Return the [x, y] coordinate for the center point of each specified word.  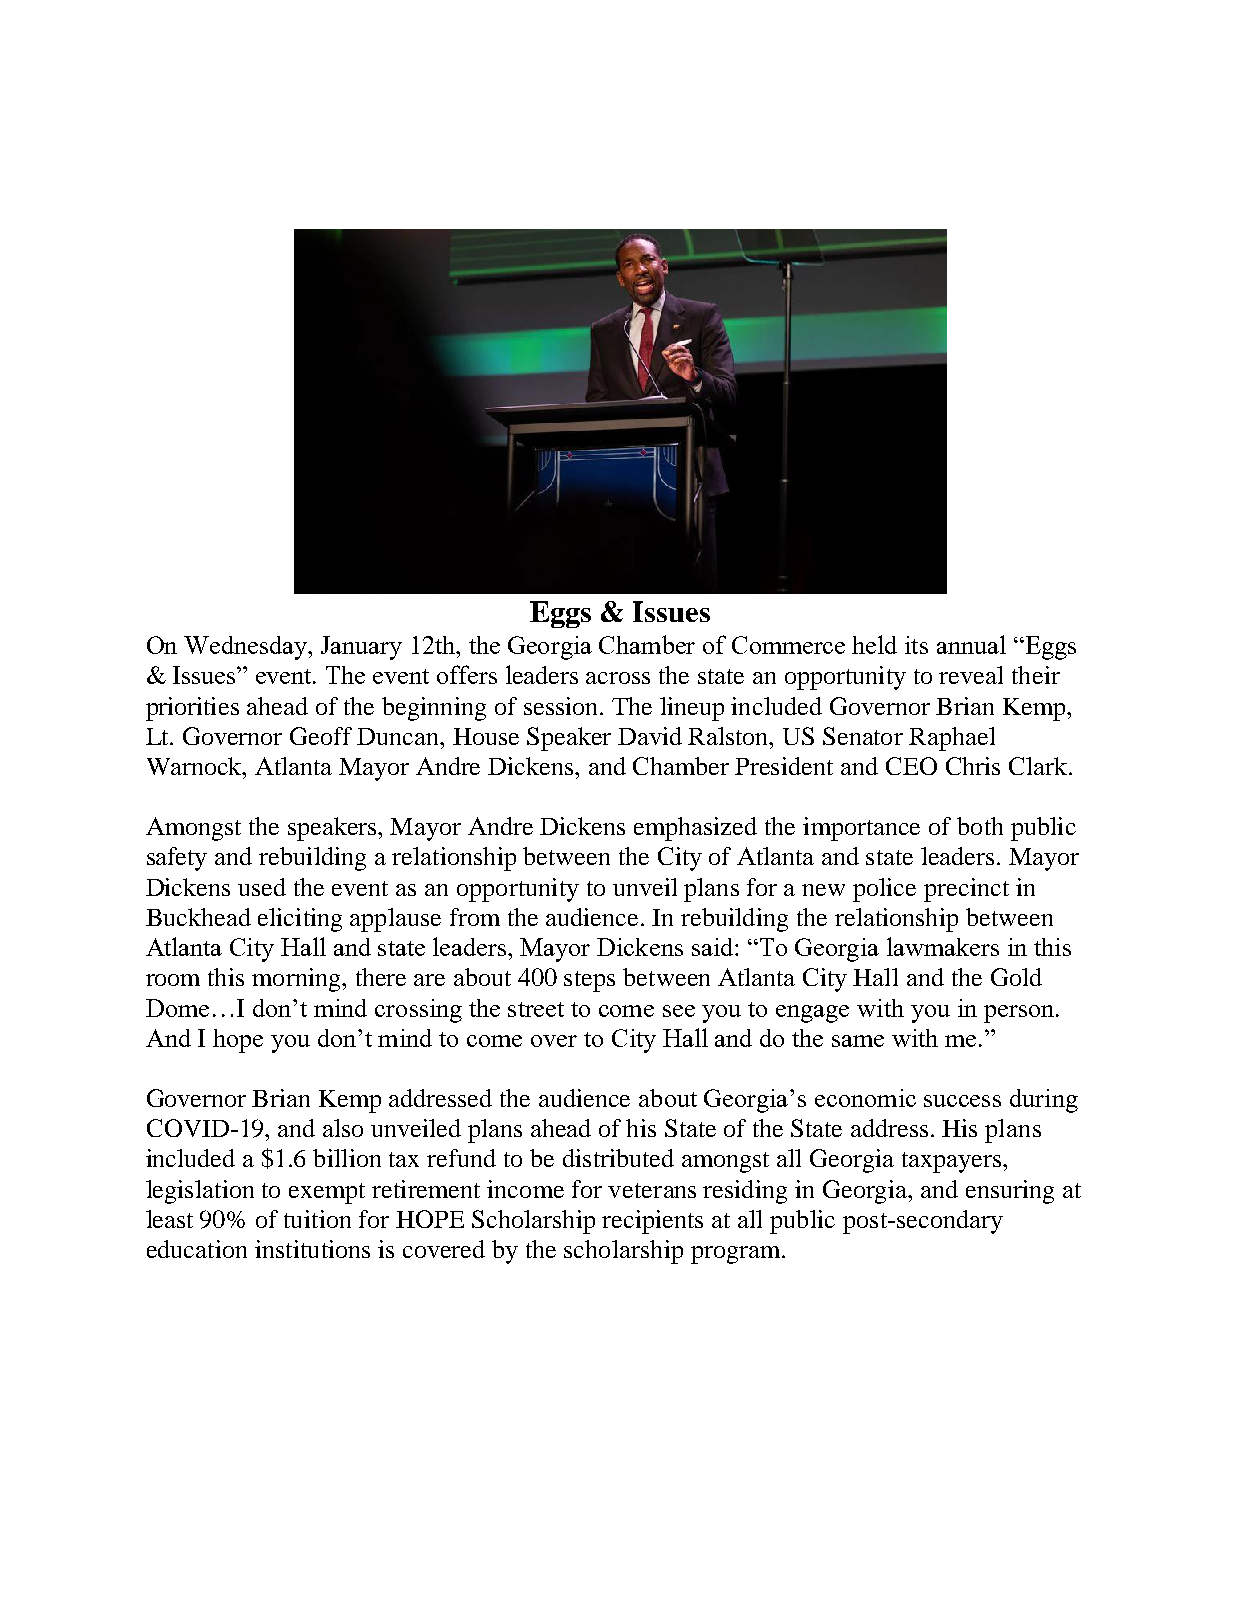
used [262, 887]
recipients [652, 1222]
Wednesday [247, 648]
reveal [971, 675]
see [679, 1011]
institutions [312, 1249]
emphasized [695, 829]
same [858, 1041]
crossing [418, 1011]
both [980, 826]
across [618, 678]
